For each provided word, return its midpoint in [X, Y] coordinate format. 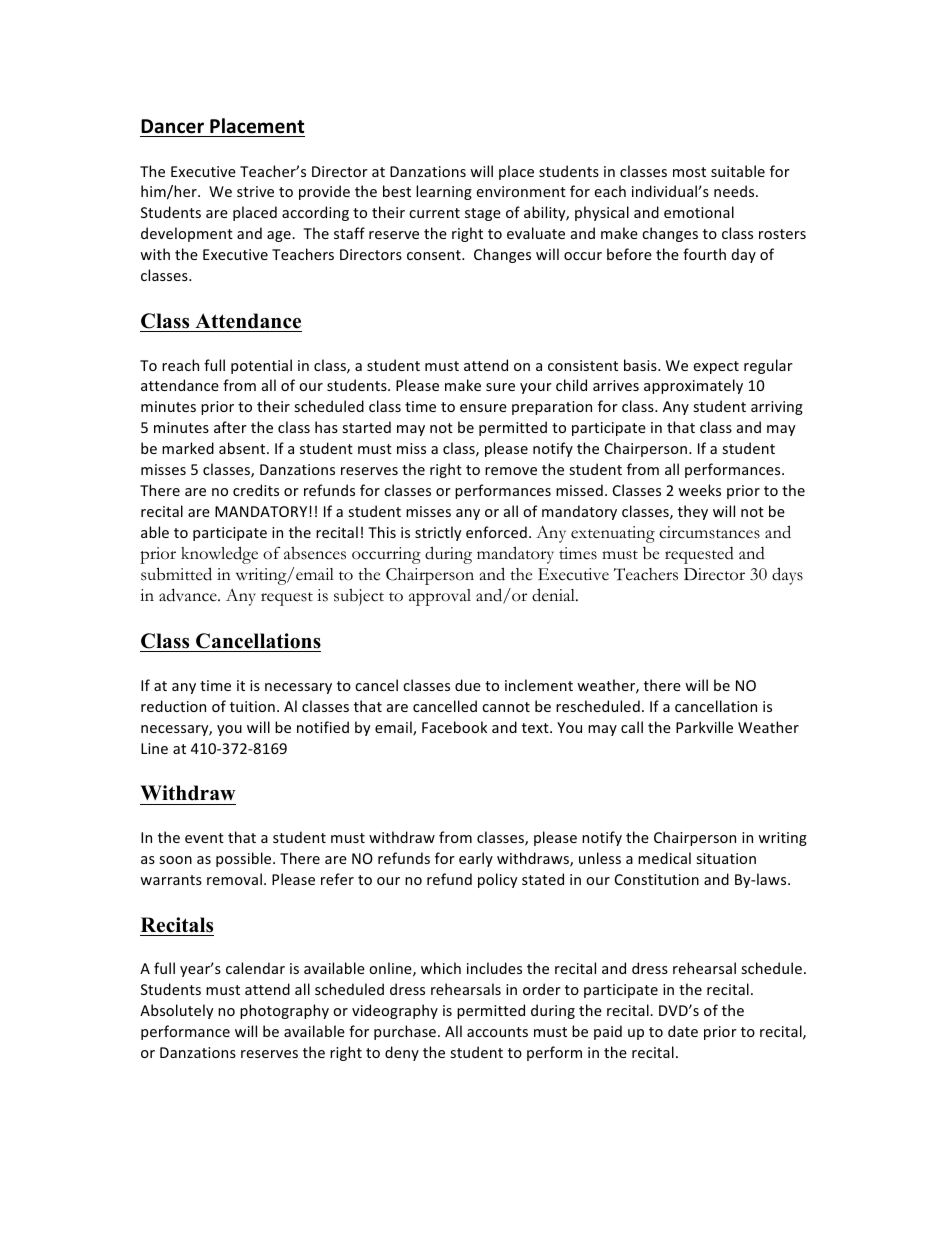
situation [726, 858]
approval [440, 597]
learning [444, 192]
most [689, 172]
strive [255, 191]
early [476, 859]
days [787, 576]
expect [716, 367]
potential [261, 366]
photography [284, 1011]
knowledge [219, 555]
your [536, 388]
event [204, 838]
